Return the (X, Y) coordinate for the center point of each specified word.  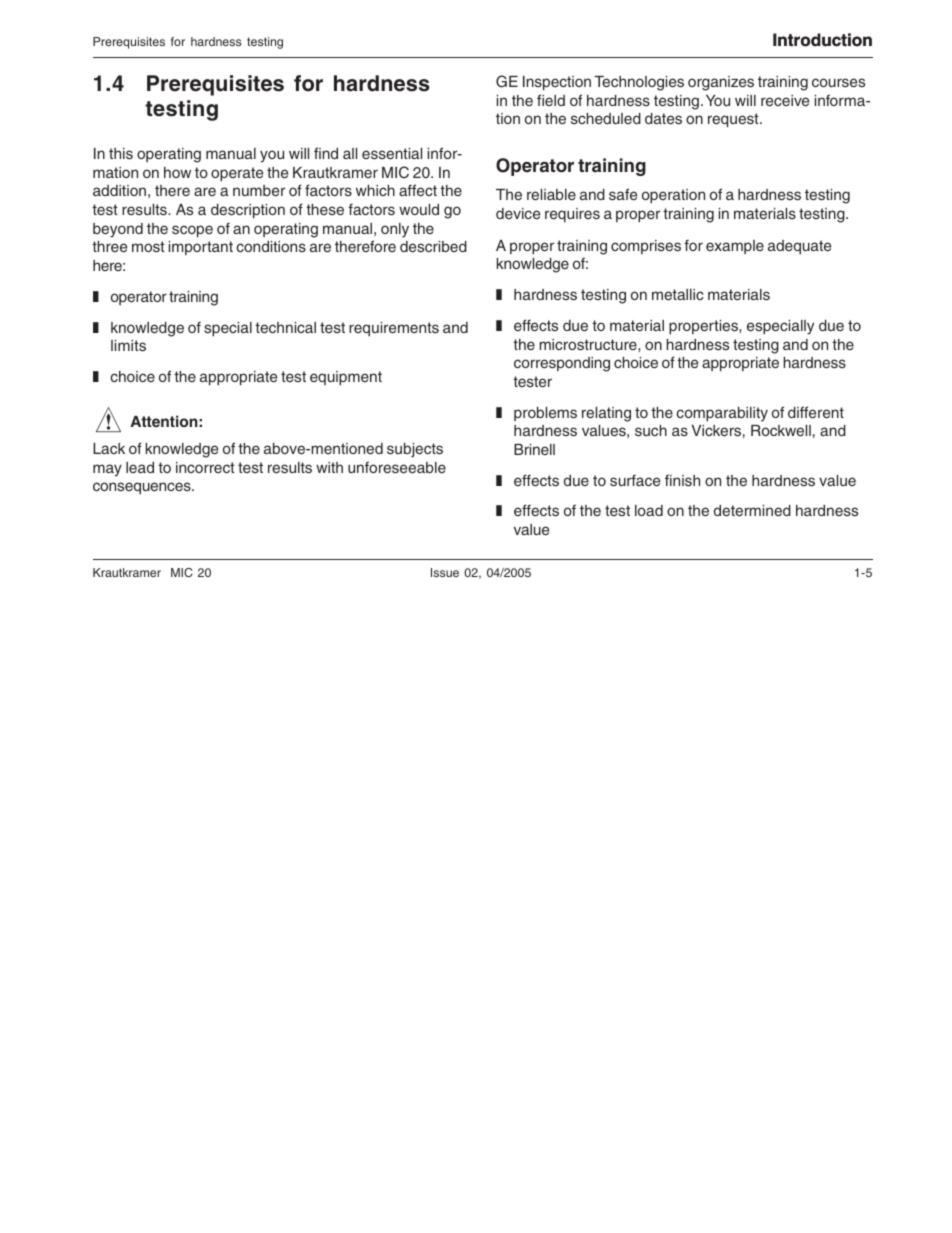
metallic (678, 294)
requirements (394, 329)
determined (752, 510)
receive (785, 100)
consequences (143, 488)
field (551, 100)
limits (128, 345)
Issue (445, 572)
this (121, 153)
